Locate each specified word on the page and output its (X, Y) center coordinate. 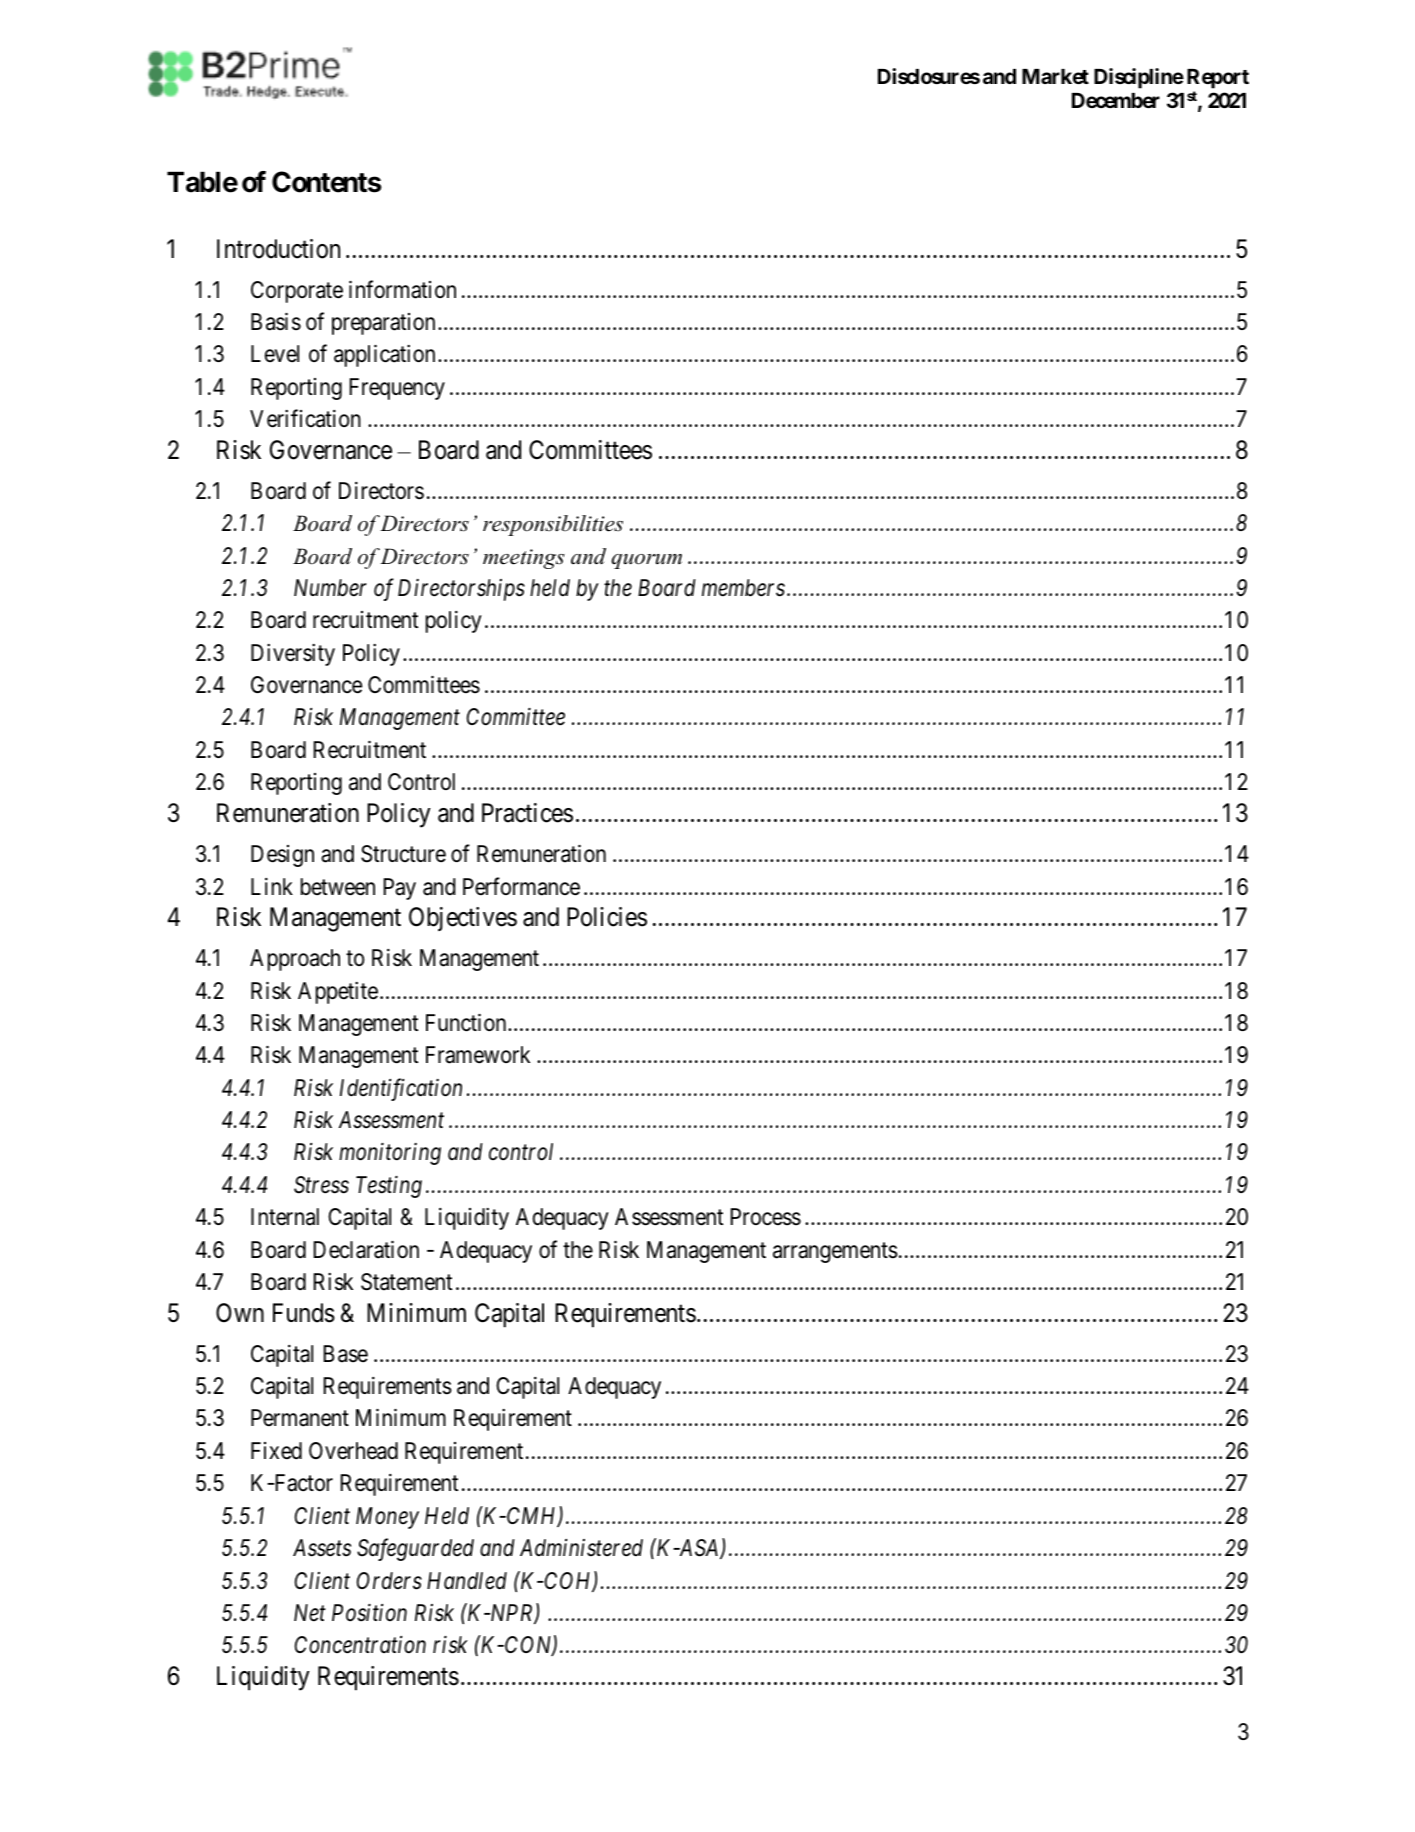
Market (1055, 76)
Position (369, 1613)
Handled (467, 1581)
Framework (478, 1055)
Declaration (366, 1249)
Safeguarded (415, 1549)
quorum (646, 561)
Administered (581, 1548)
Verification (305, 418)
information (402, 289)
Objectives (463, 919)
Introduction (278, 249)
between (338, 887)
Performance (521, 886)
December (1116, 100)
